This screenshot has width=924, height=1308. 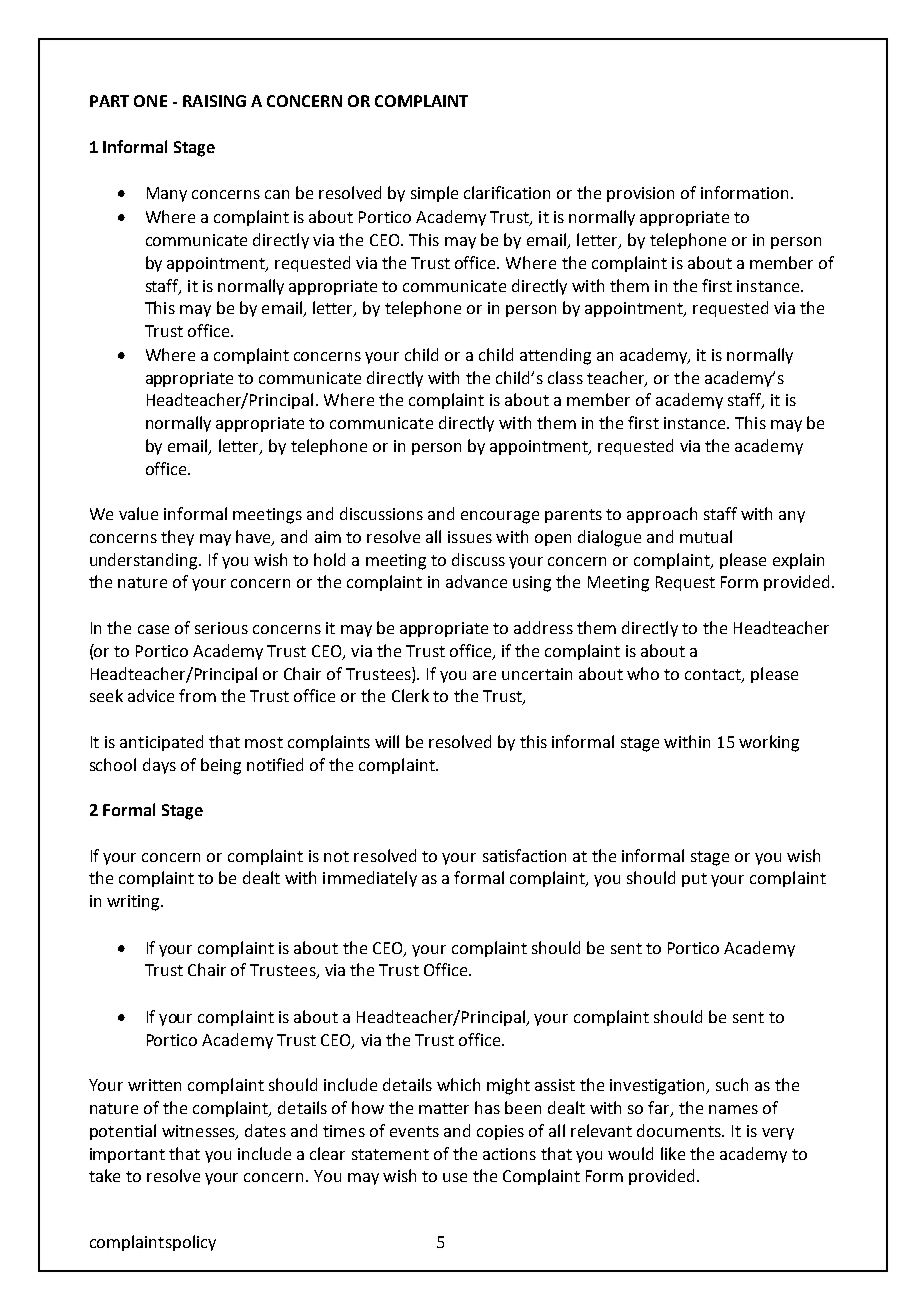 I want to click on put, so click(x=694, y=880).
